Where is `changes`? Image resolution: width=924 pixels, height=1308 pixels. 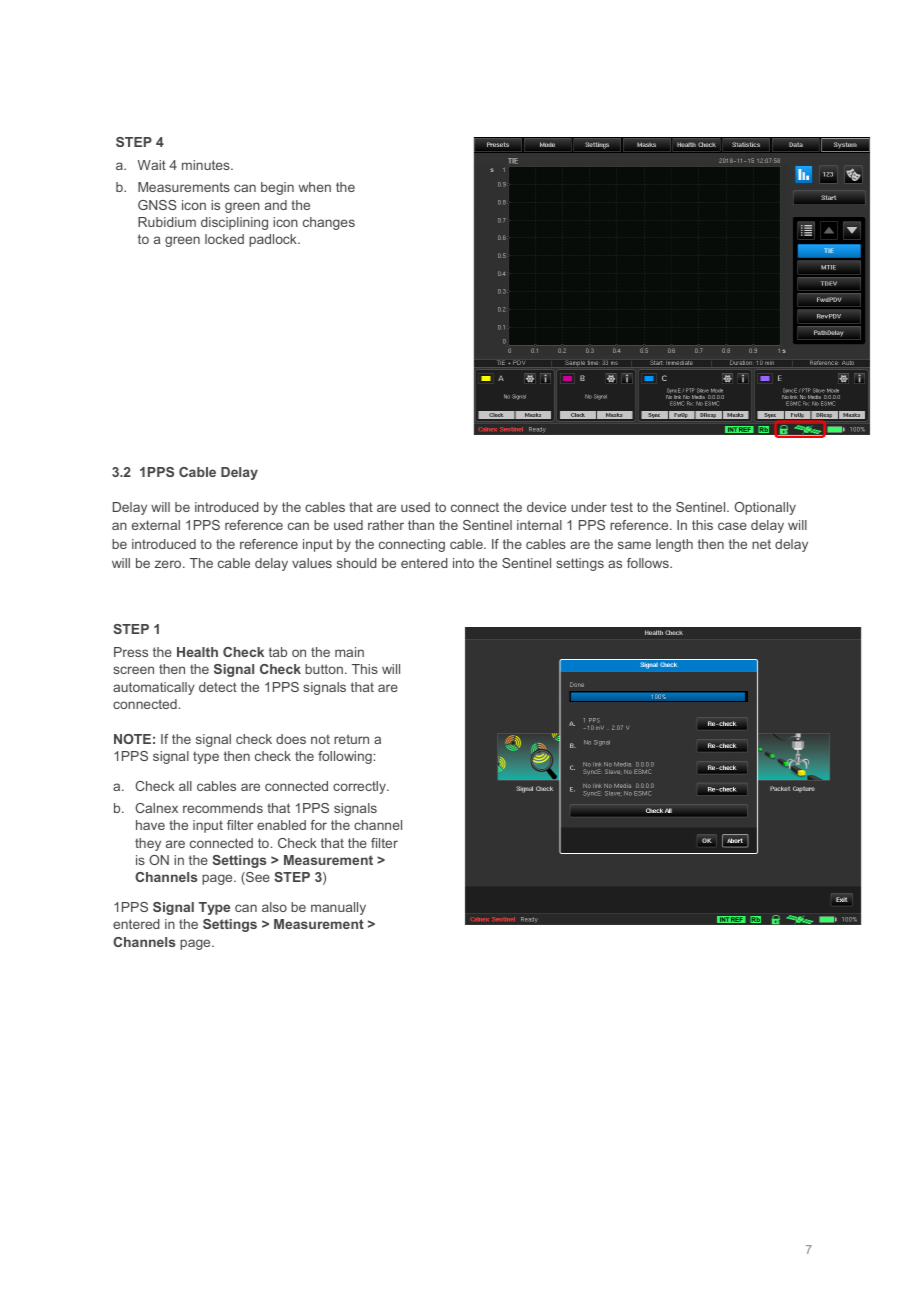 changes is located at coordinates (329, 223).
